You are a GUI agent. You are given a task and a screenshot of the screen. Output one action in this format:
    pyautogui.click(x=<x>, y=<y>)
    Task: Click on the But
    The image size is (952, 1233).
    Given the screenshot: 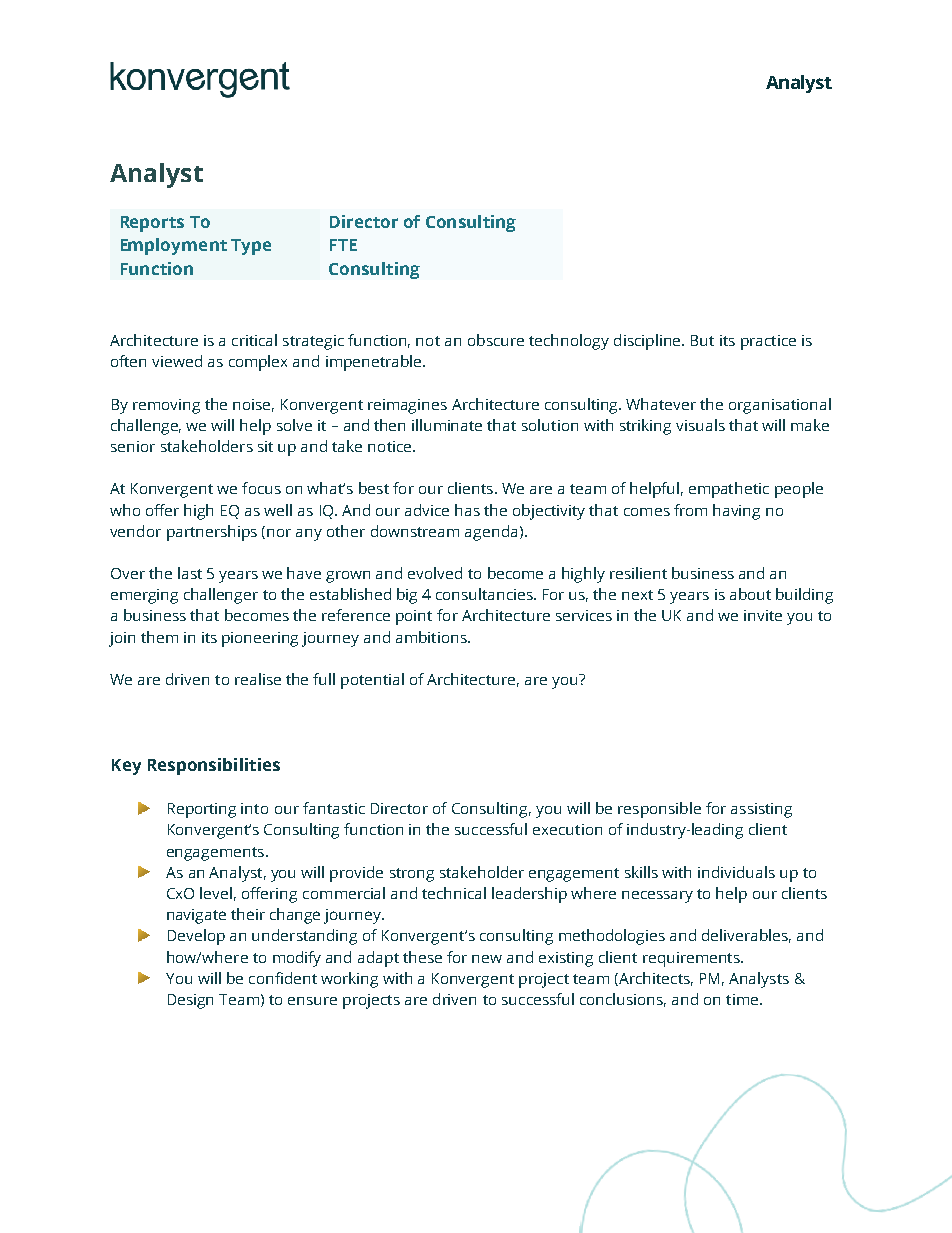 What is the action you would take?
    pyautogui.click(x=702, y=340)
